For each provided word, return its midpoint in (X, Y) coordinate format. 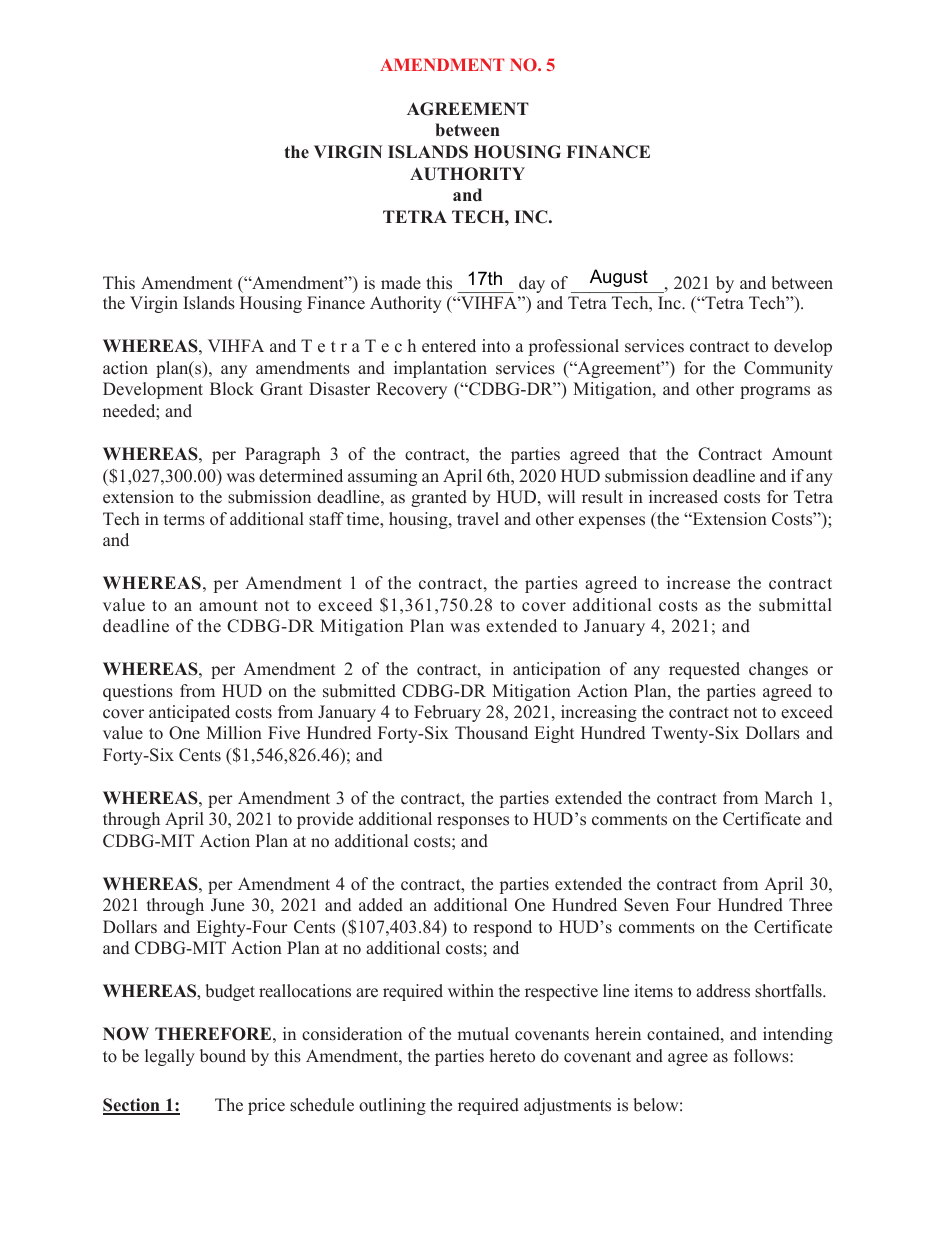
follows (762, 1056)
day (532, 284)
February (447, 713)
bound (223, 1056)
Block (232, 389)
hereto (512, 1056)
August (619, 278)
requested (704, 670)
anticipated (189, 713)
